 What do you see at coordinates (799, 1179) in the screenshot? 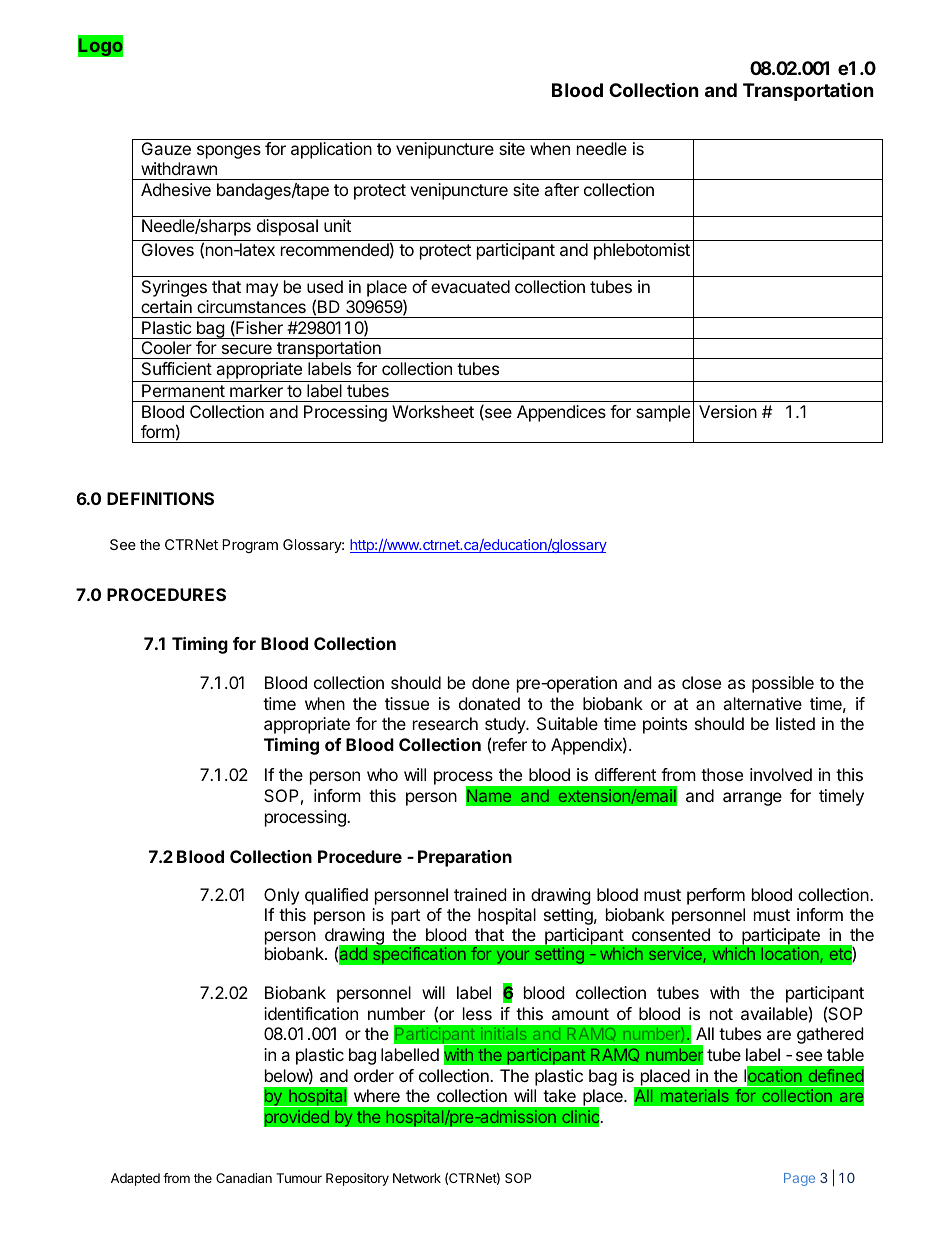
I see `Page` at bounding box center [799, 1179].
